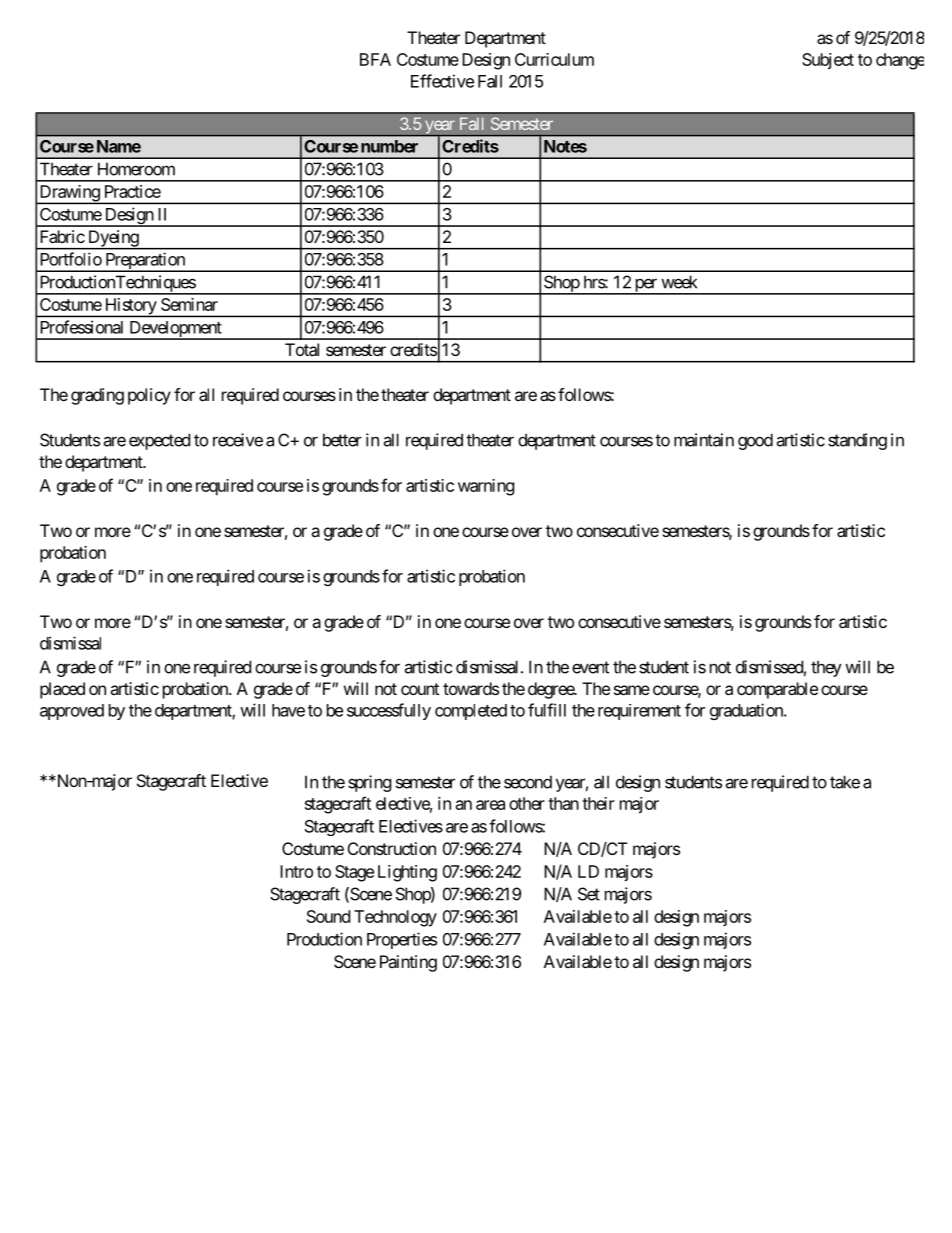  What do you see at coordinates (420, 689) in the screenshot?
I see `count` at bounding box center [420, 689].
